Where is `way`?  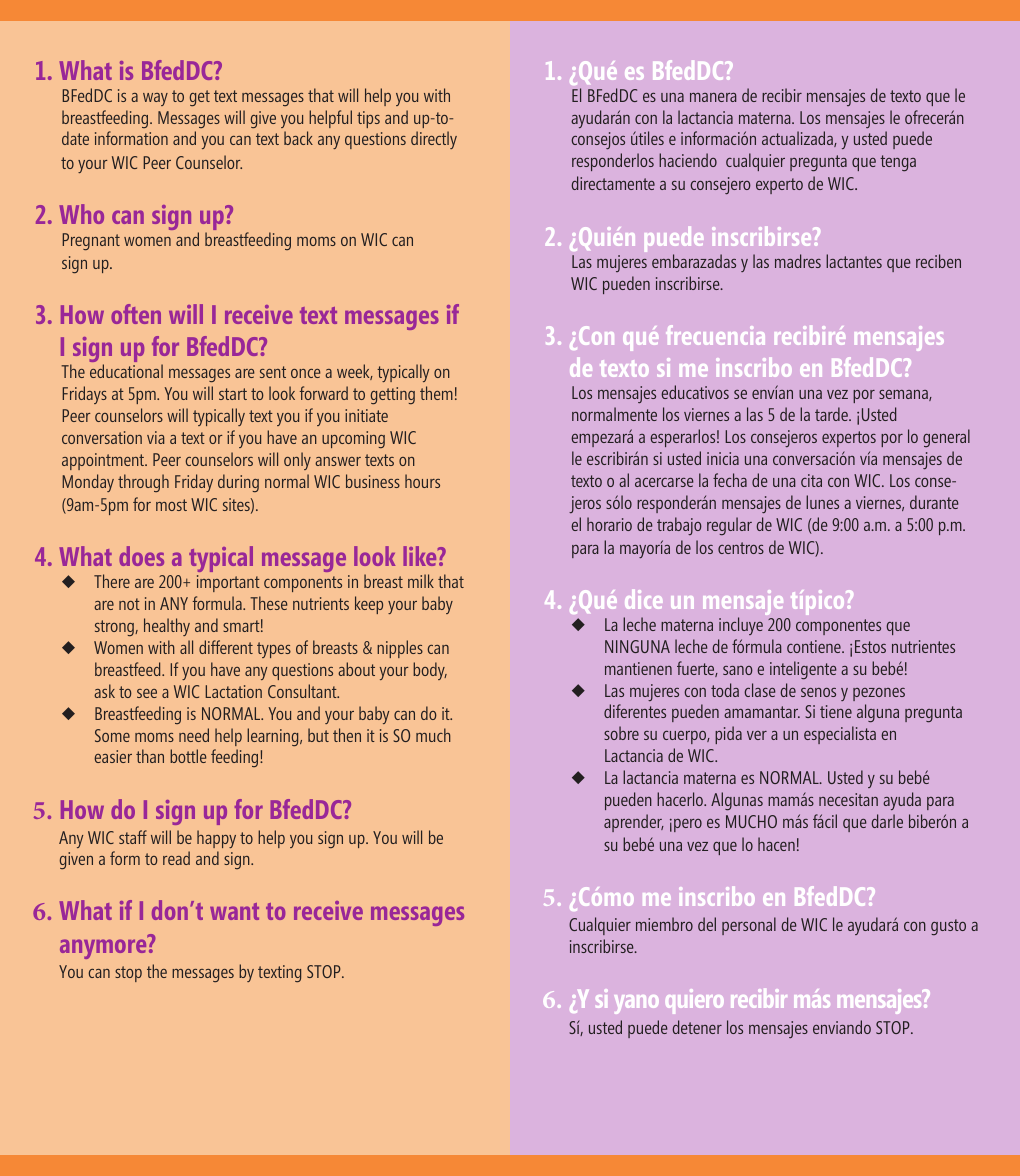 way is located at coordinates (155, 99).
